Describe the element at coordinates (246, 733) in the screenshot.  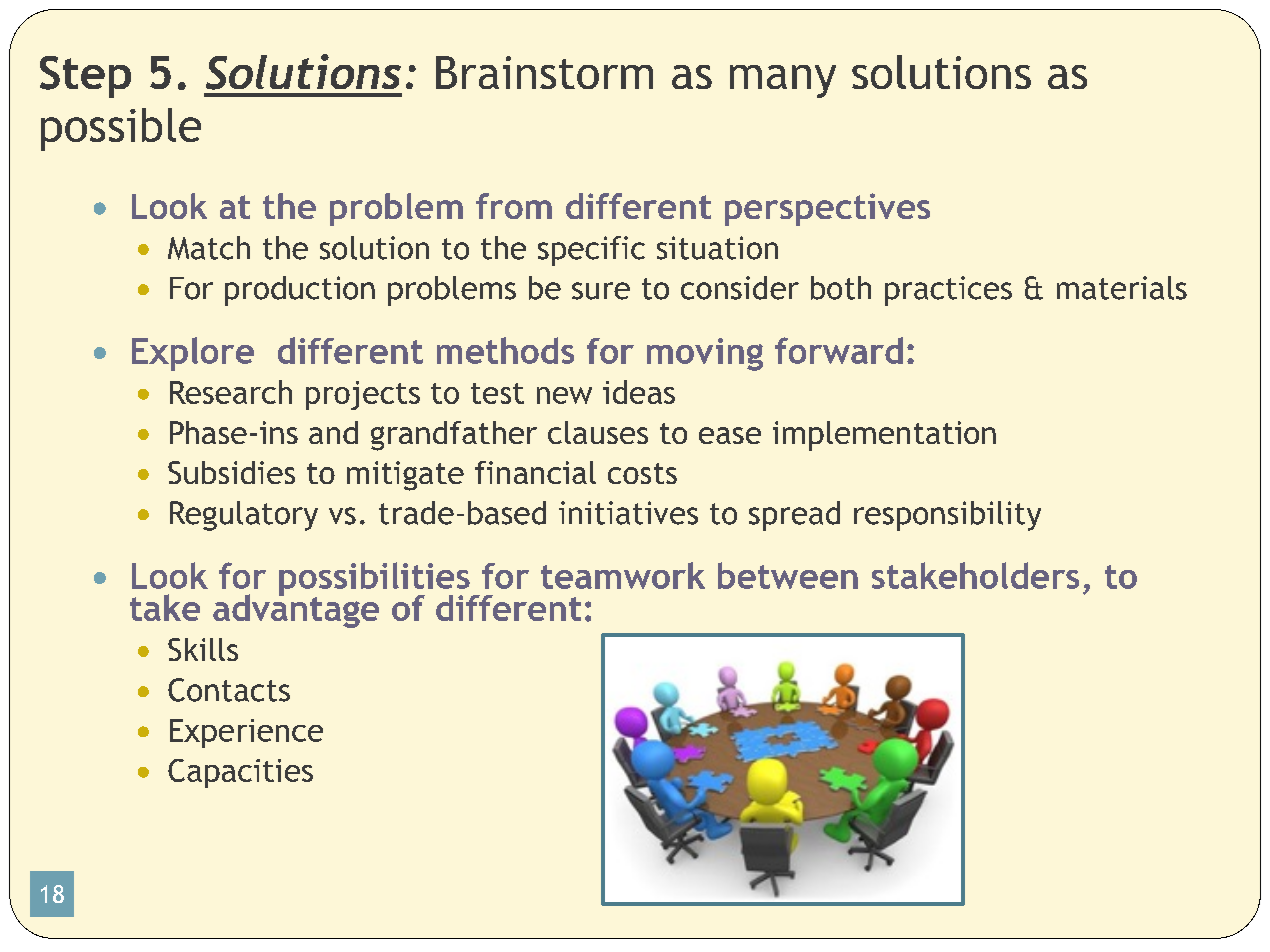
I see `Experience` at that location.
